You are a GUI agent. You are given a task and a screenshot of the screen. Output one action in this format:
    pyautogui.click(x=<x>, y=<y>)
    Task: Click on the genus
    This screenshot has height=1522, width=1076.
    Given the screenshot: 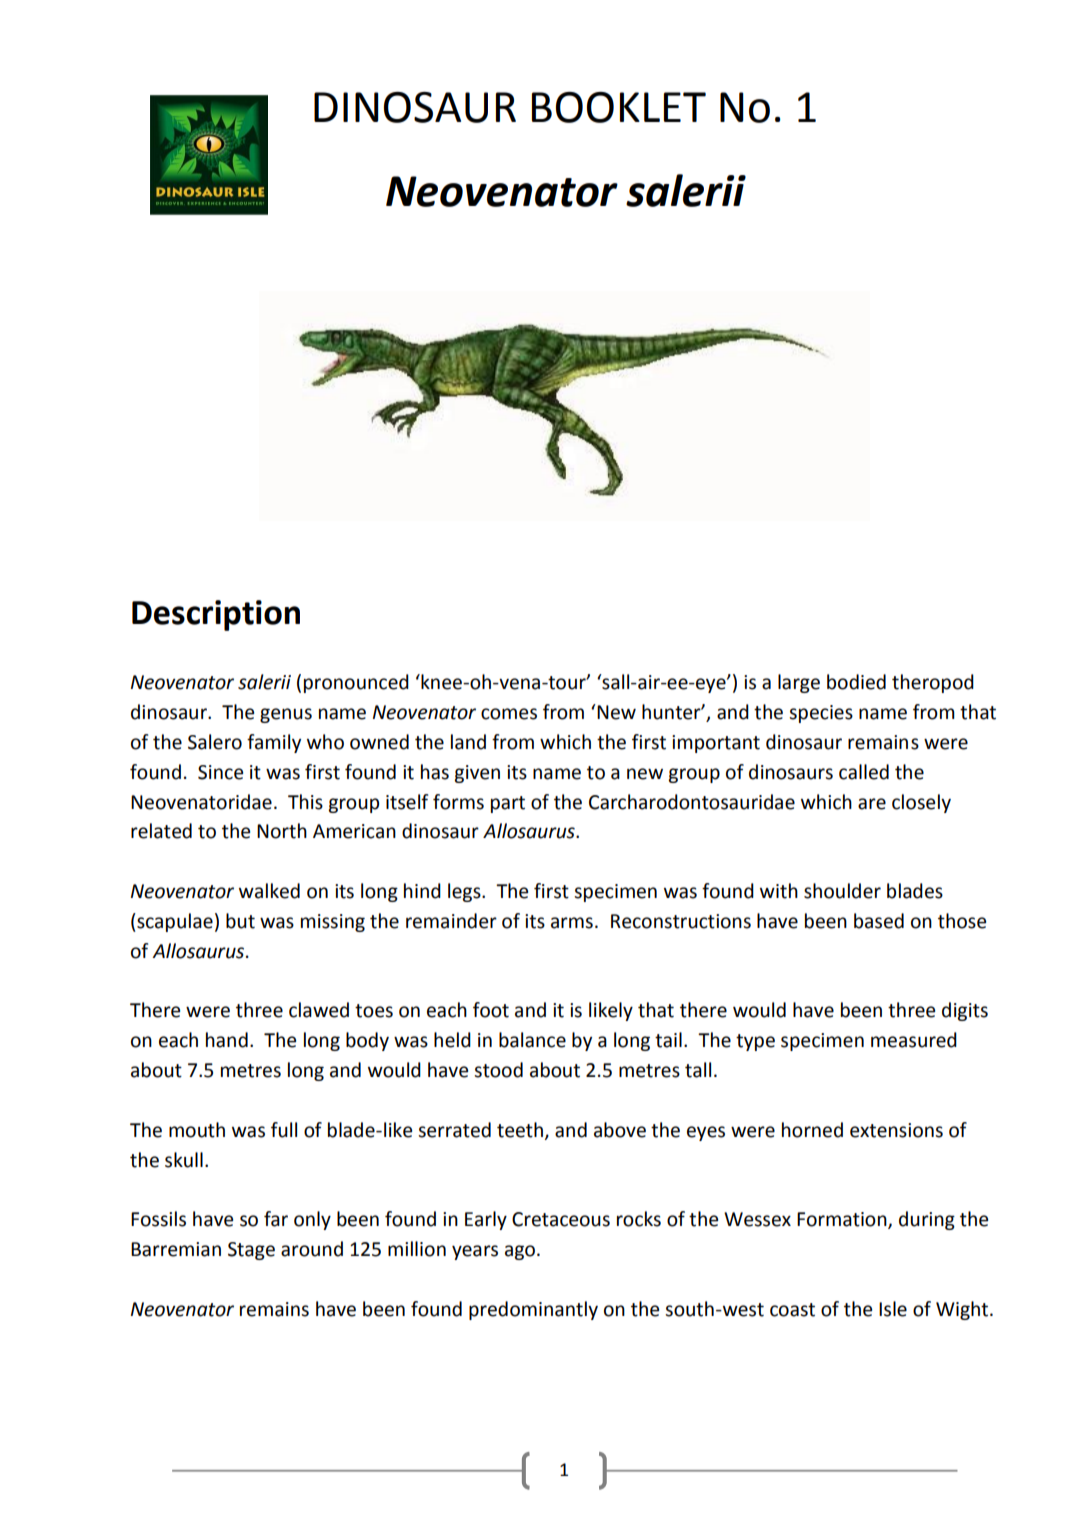 What is the action you would take?
    pyautogui.click(x=286, y=715)
